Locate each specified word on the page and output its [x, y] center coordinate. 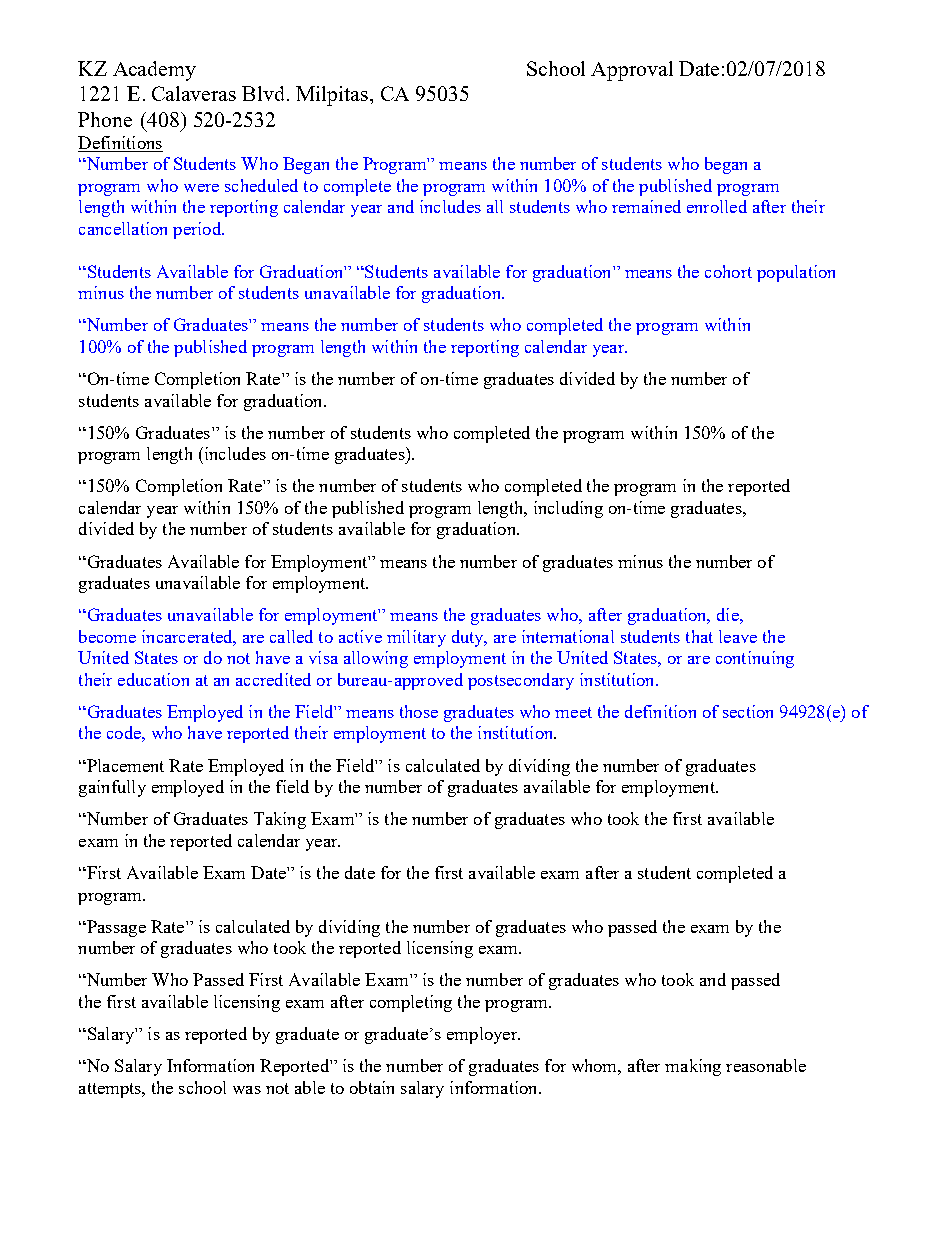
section [748, 711]
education [153, 679]
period [198, 230]
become [107, 636]
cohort [728, 271]
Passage [115, 928]
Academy [154, 71]
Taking [280, 820]
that [699, 636]
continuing [755, 659]
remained [646, 206]
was [247, 1090]
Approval [632, 71]
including [568, 509]
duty [469, 638]
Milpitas [332, 96]
